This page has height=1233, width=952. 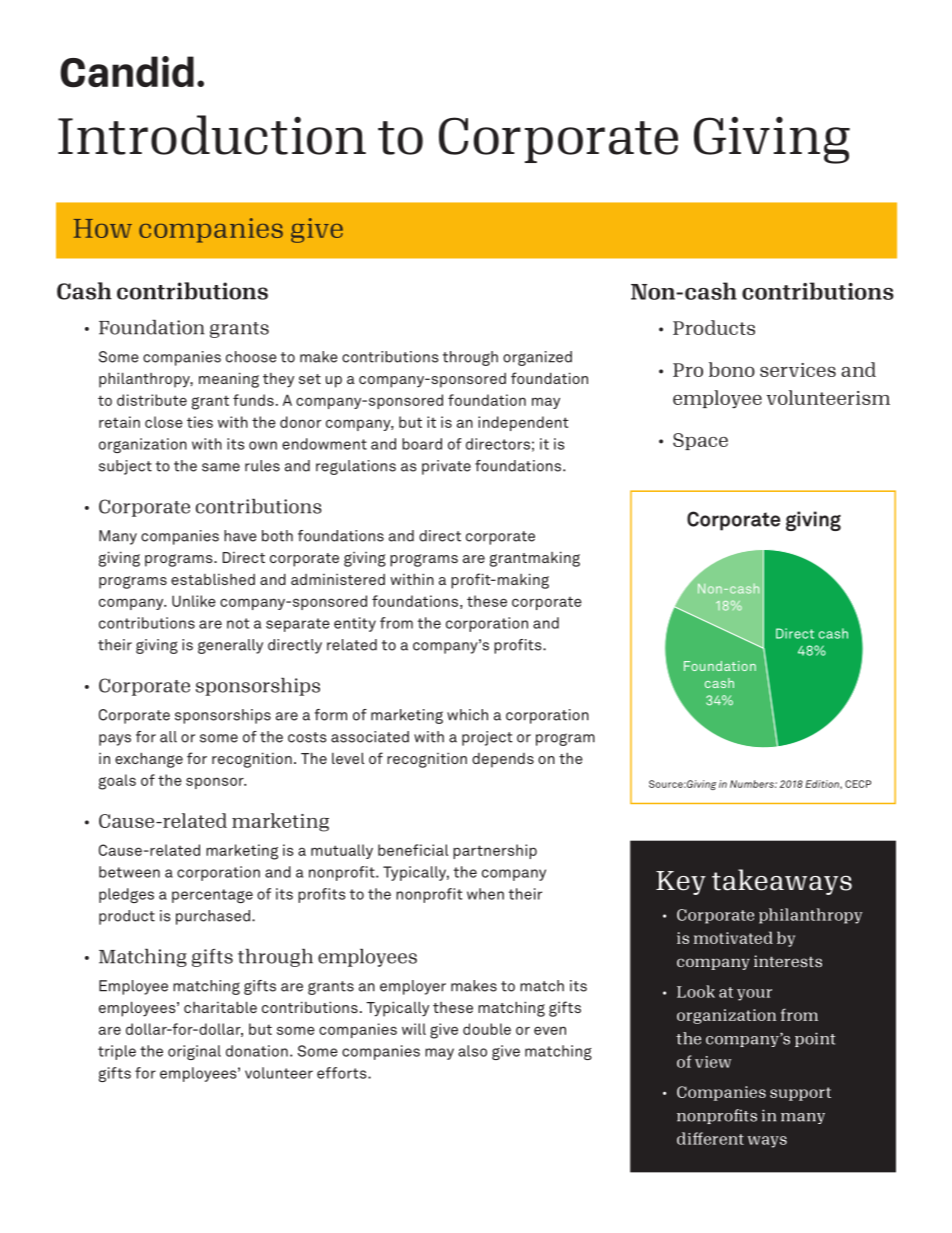 What do you see at coordinates (681, 883) in the page?
I see `Key` at bounding box center [681, 883].
